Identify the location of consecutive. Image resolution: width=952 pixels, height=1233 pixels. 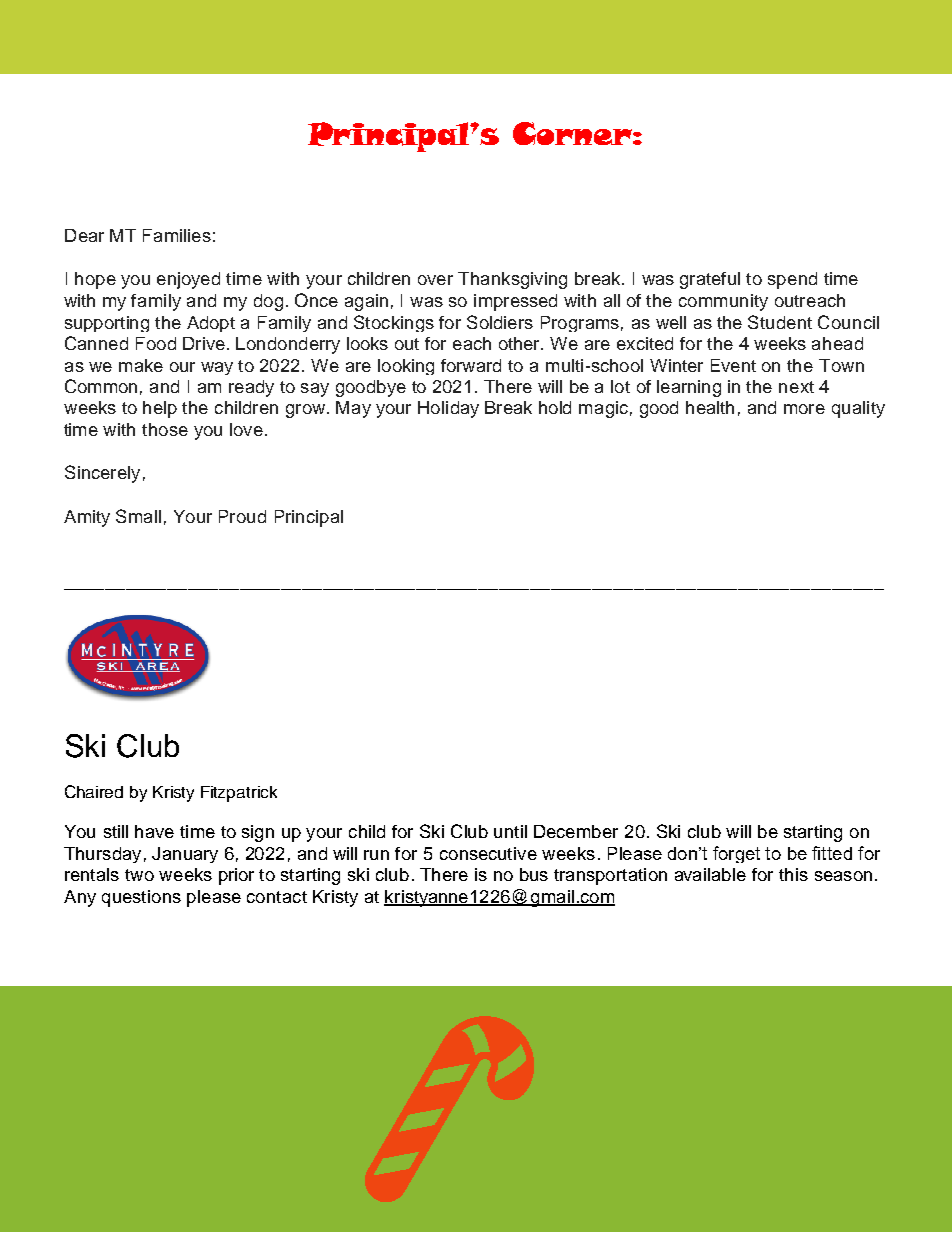
(488, 853).
